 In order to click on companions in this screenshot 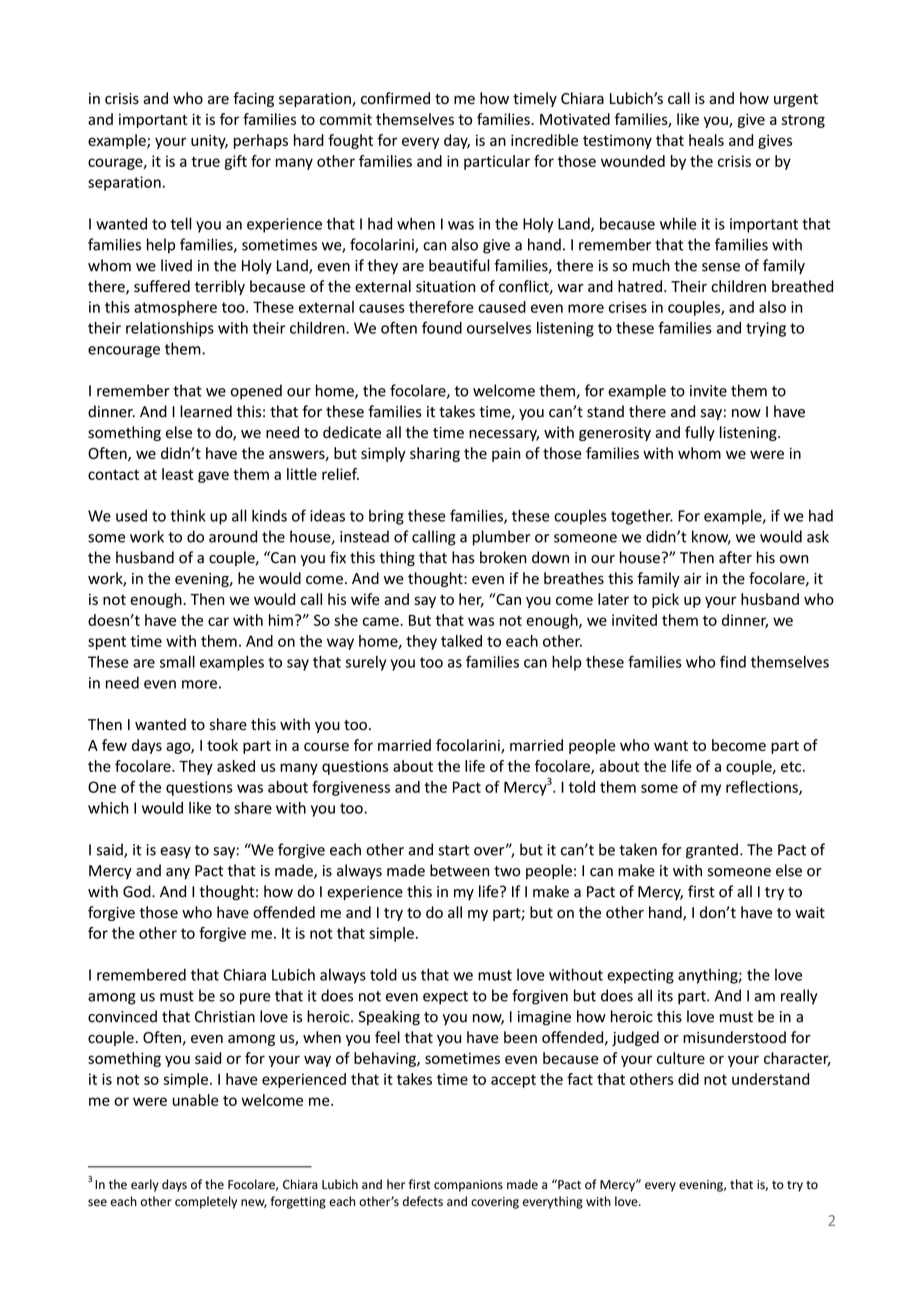, I will do `click(468, 1186)`.
